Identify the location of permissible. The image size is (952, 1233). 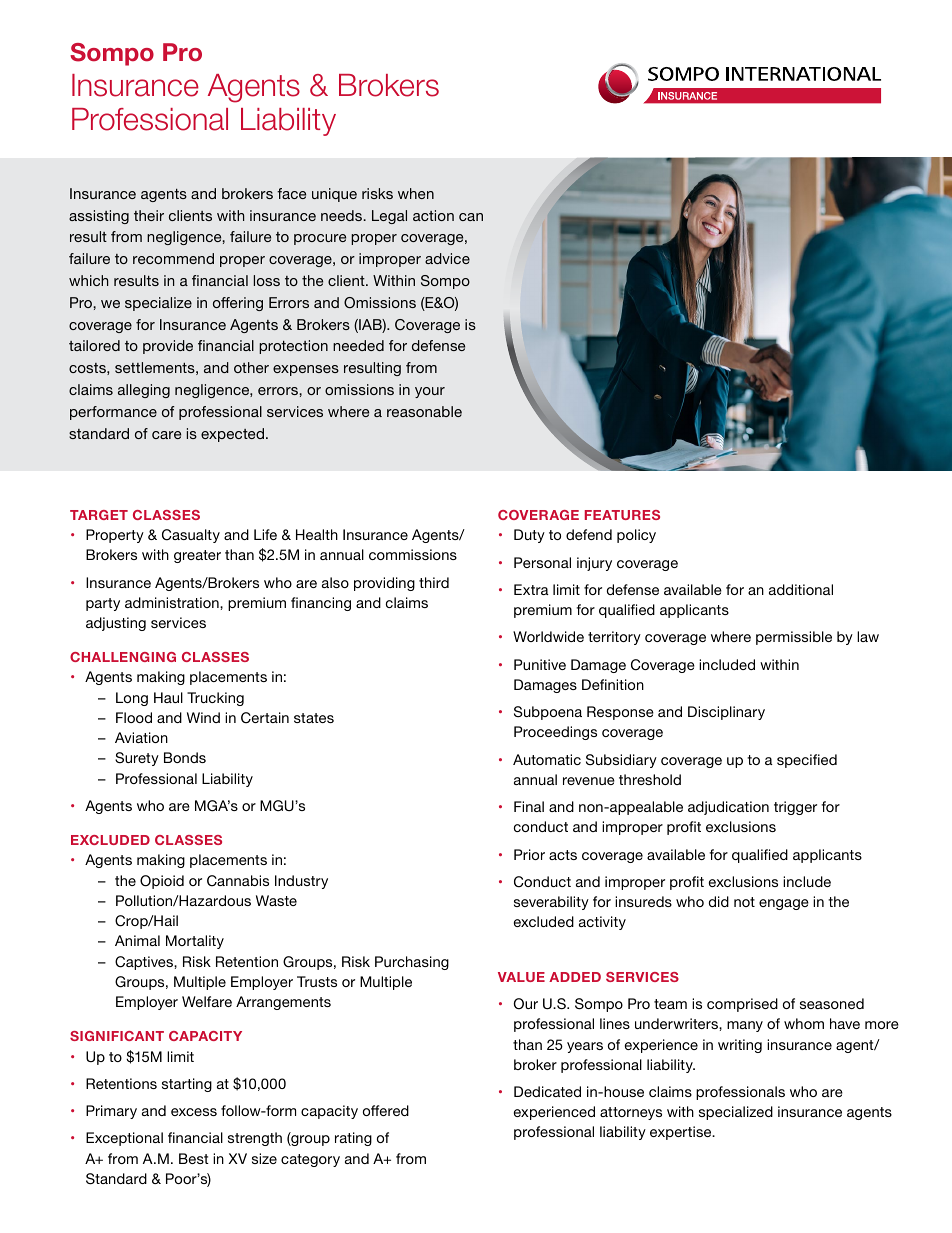
(794, 638).
